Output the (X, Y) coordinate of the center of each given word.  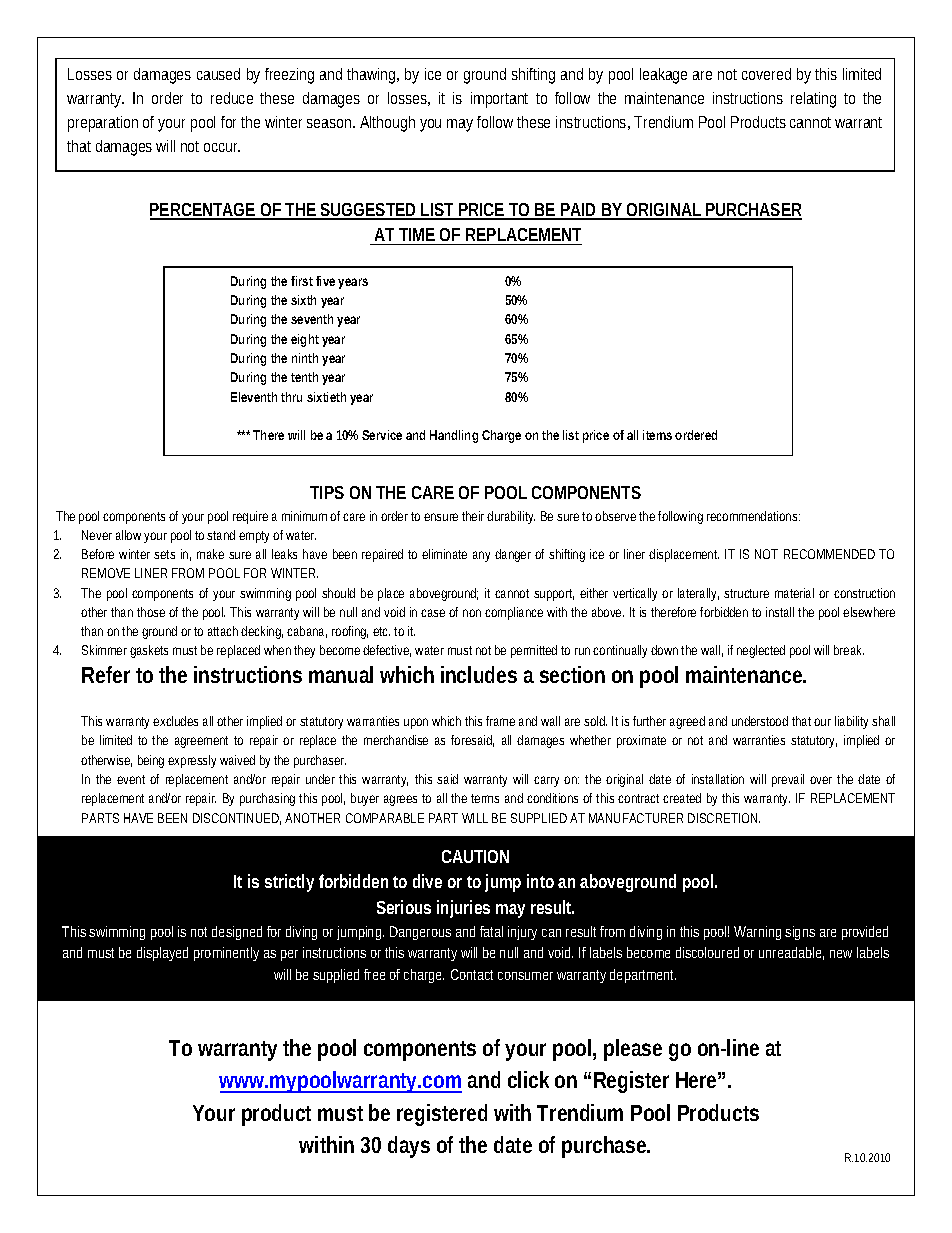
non (472, 613)
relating (813, 100)
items (657, 435)
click (528, 1079)
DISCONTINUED (237, 819)
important (499, 100)
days (409, 1147)
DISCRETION (724, 818)
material (794, 593)
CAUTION (475, 856)
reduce (232, 98)
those (151, 612)
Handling (454, 436)
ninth (305, 358)
